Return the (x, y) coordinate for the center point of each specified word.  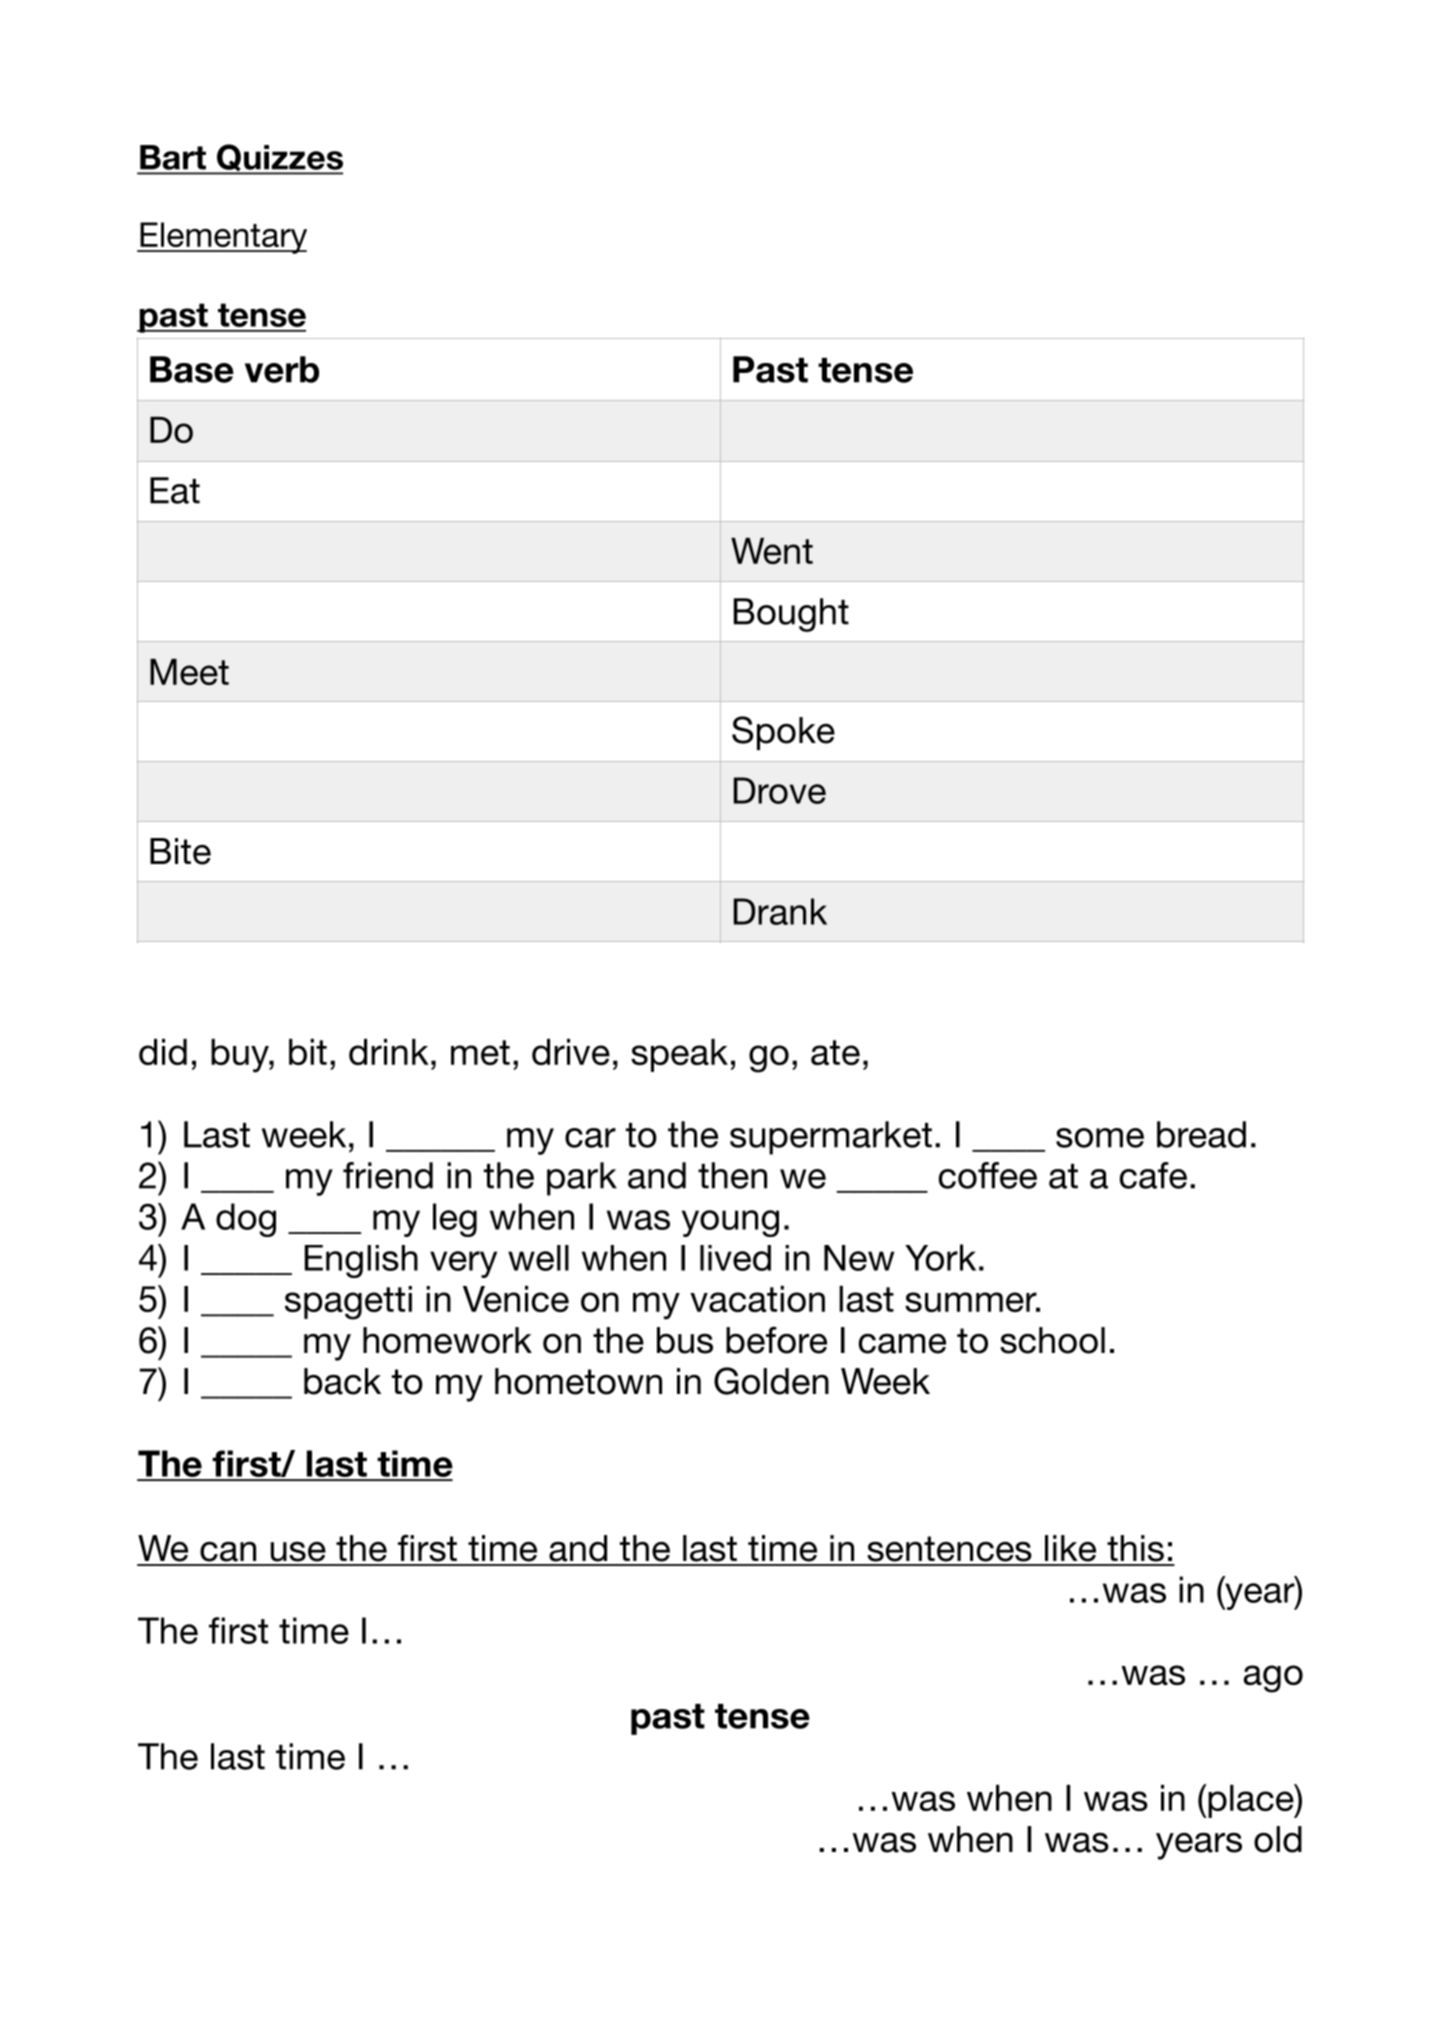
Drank (780, 911)
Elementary (222, 238)
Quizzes (279, 159)
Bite (180, 851)
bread (1201, 1134)
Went (772, 551)
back (342, 1381)
